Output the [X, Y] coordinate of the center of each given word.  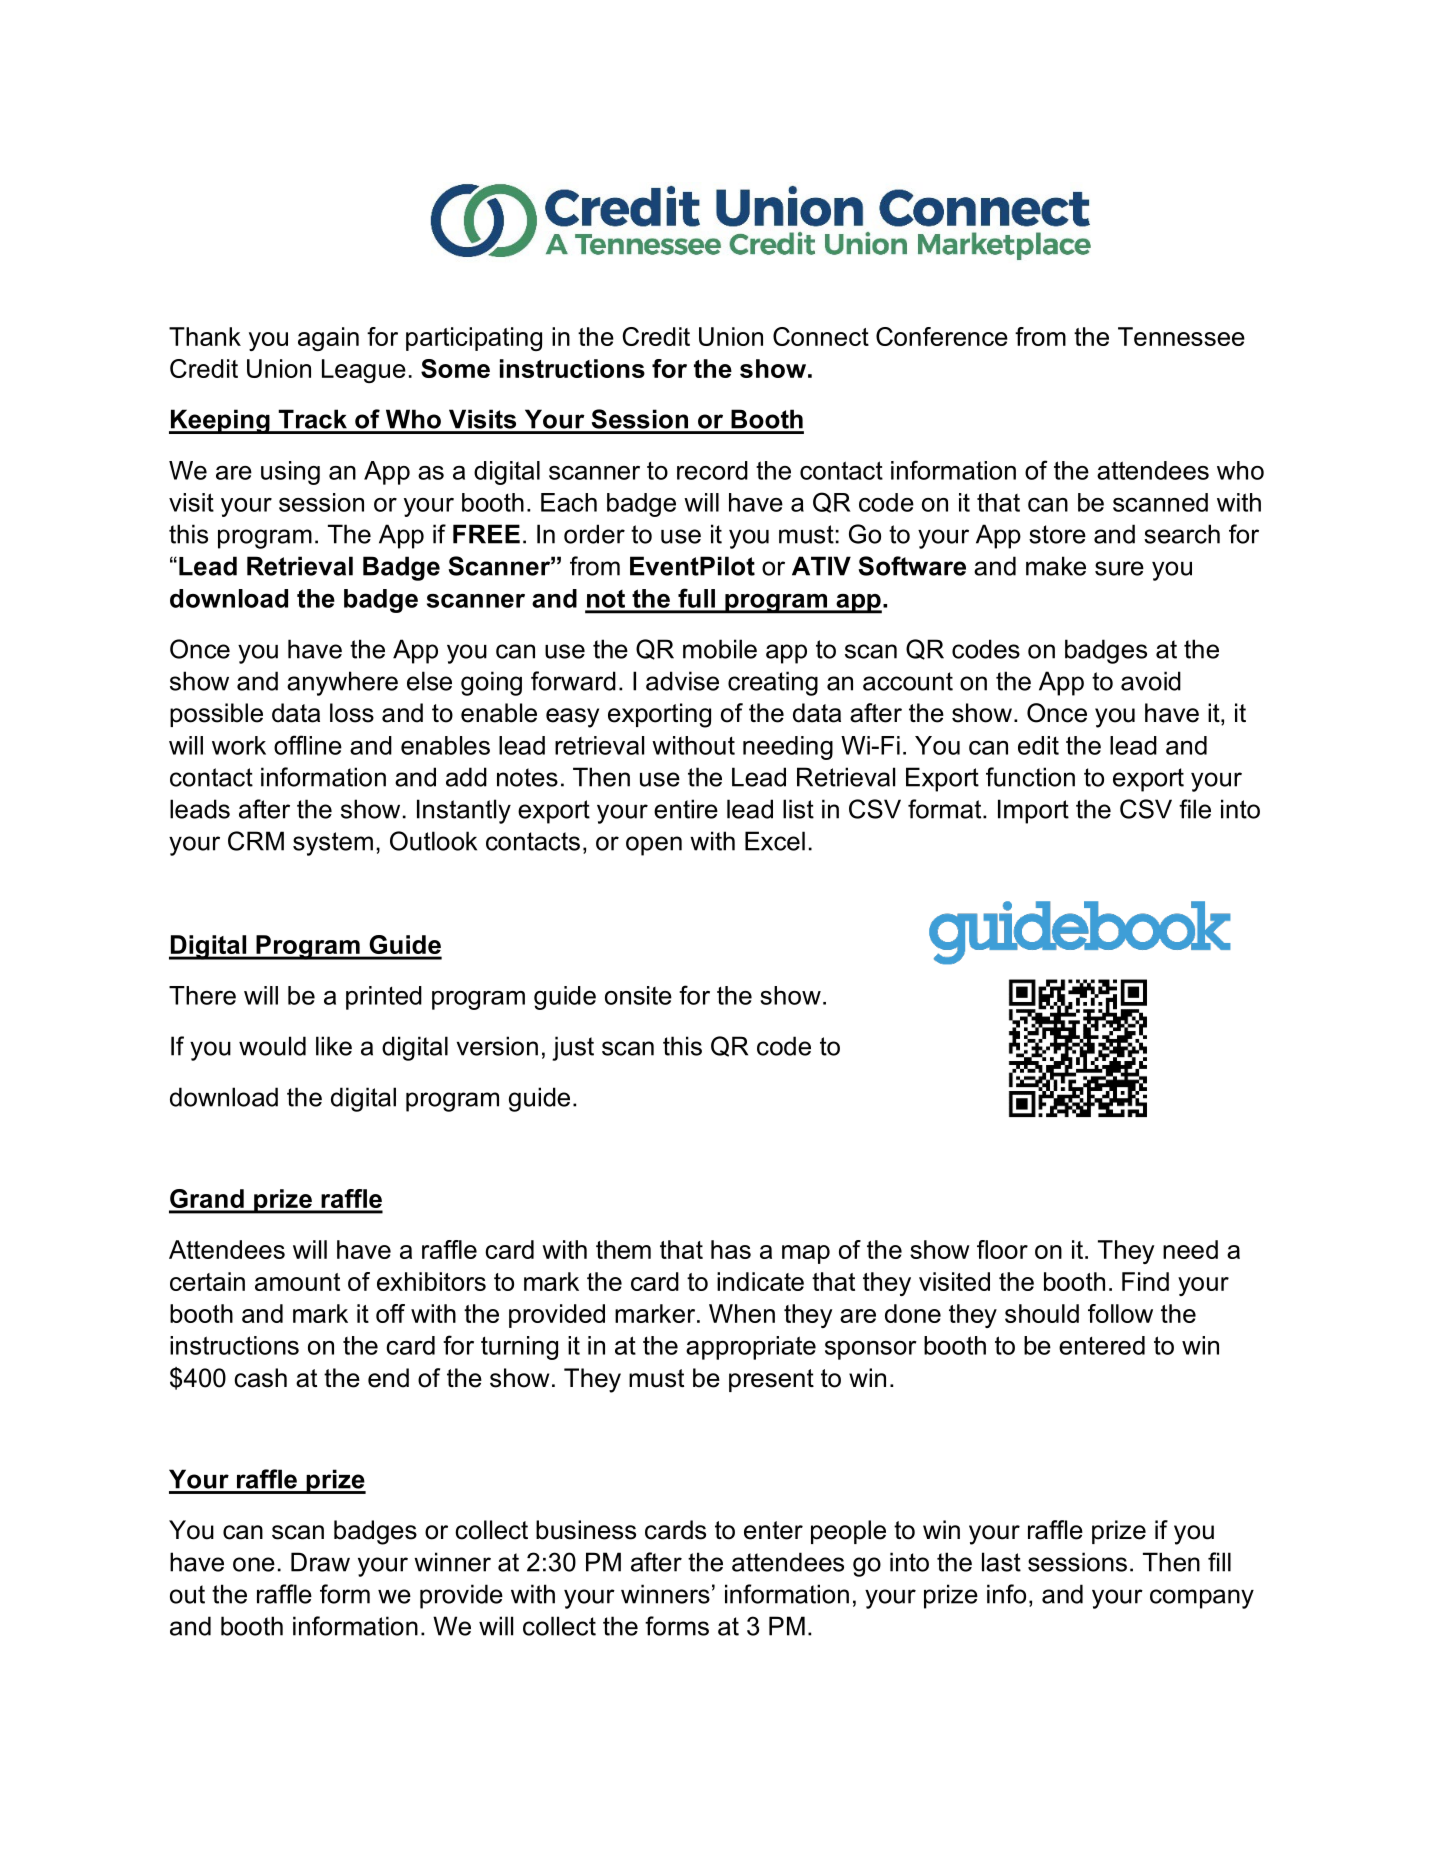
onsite [638, 995]
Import [1033, 811]
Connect [821, 336]
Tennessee [1181, 336]
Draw [320, 1562]
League [364, 371]
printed [384, 998]
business [586, 1530]
